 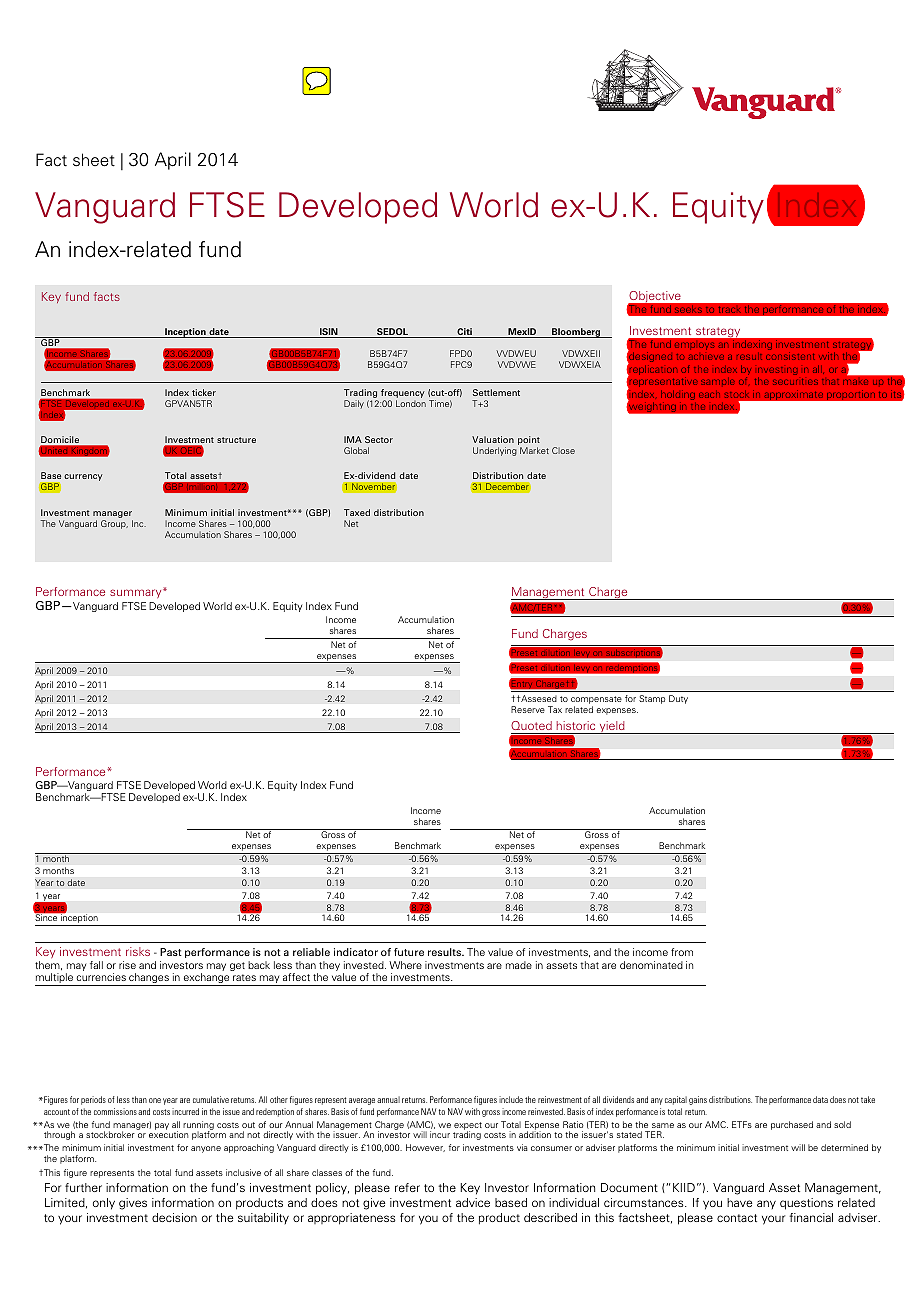 What do you see at coordinates (678, 699) in the screenshot?
I see `Duty` at bounding box center [678, 699].
